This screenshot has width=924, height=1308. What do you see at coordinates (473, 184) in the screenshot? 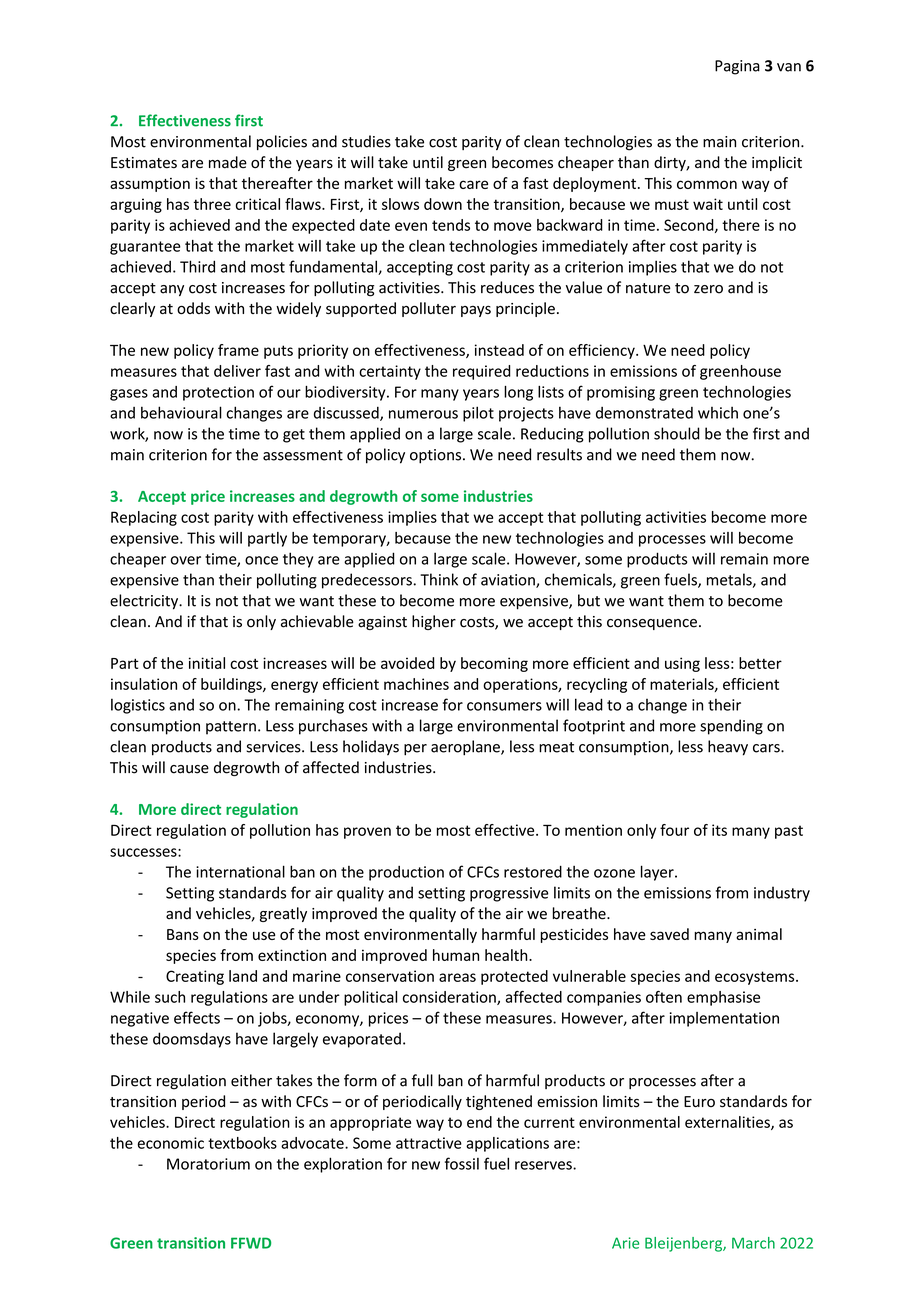
I see `care` at bounding box center [473, 184].
